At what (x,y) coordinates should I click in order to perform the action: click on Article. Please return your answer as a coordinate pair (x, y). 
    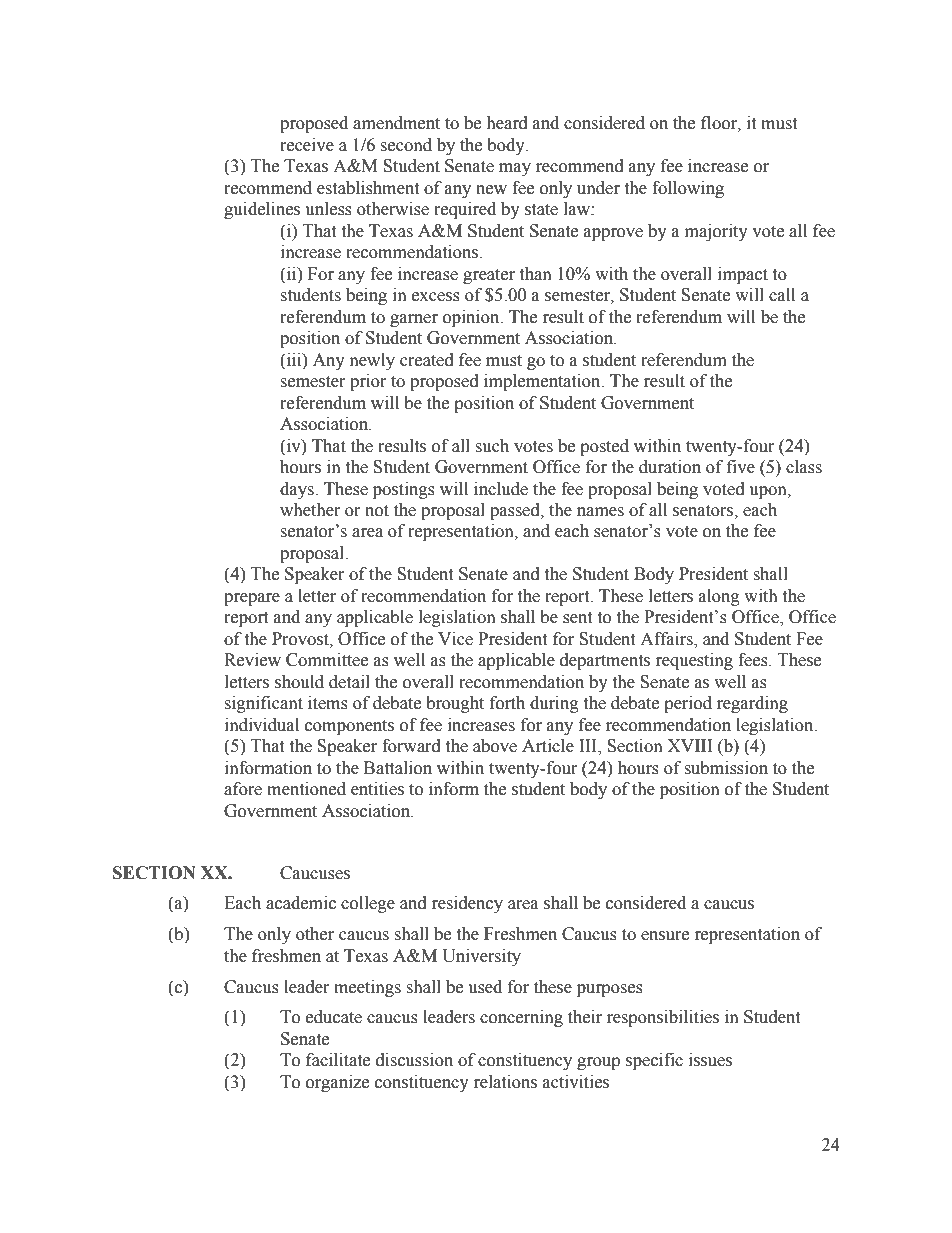
    Looking at the image, I should click on (548, 746).
